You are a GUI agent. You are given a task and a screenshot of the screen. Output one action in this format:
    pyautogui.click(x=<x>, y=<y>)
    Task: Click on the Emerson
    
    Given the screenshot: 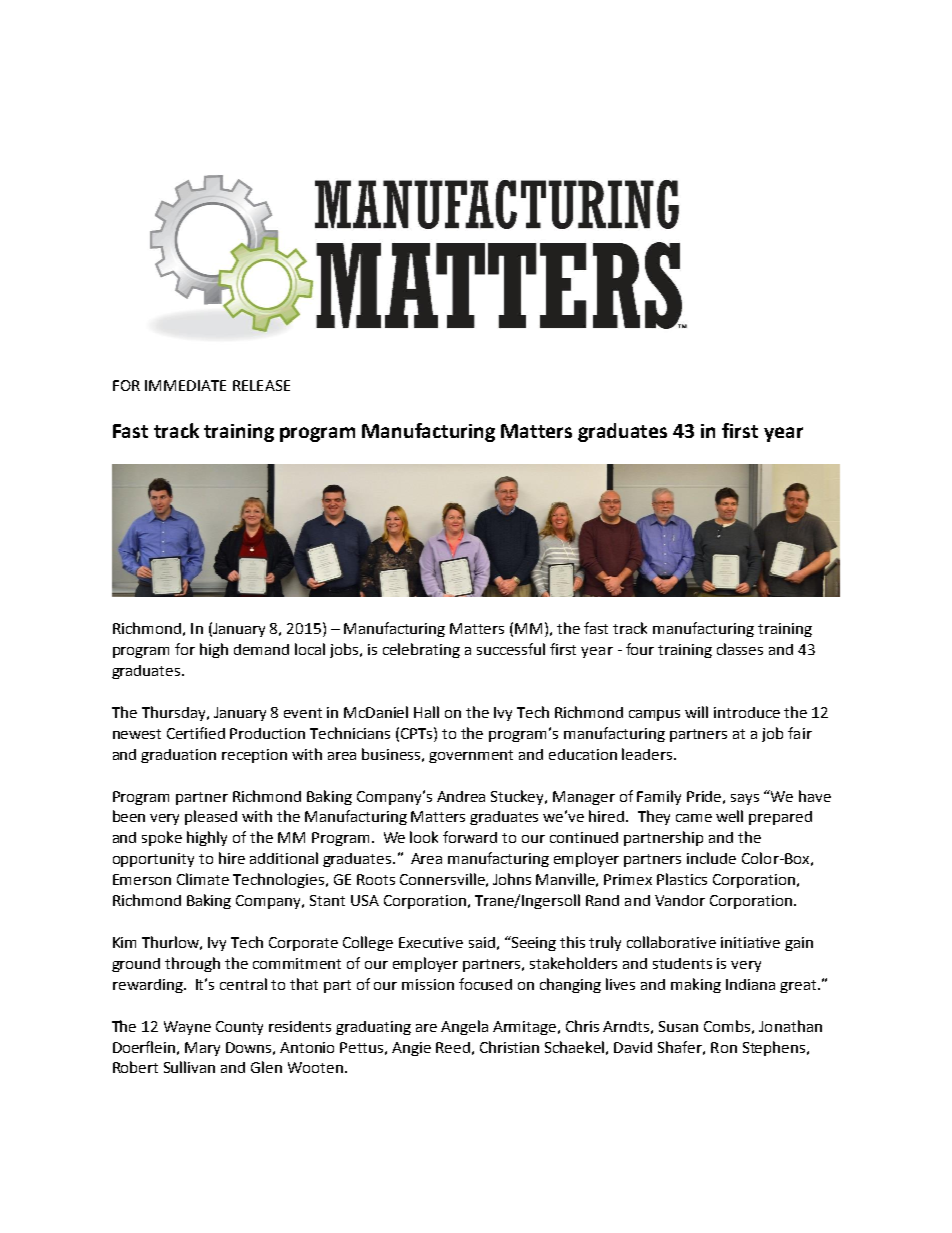 What is the action you would take?
    pyautogui.click(x=142, y=879)
